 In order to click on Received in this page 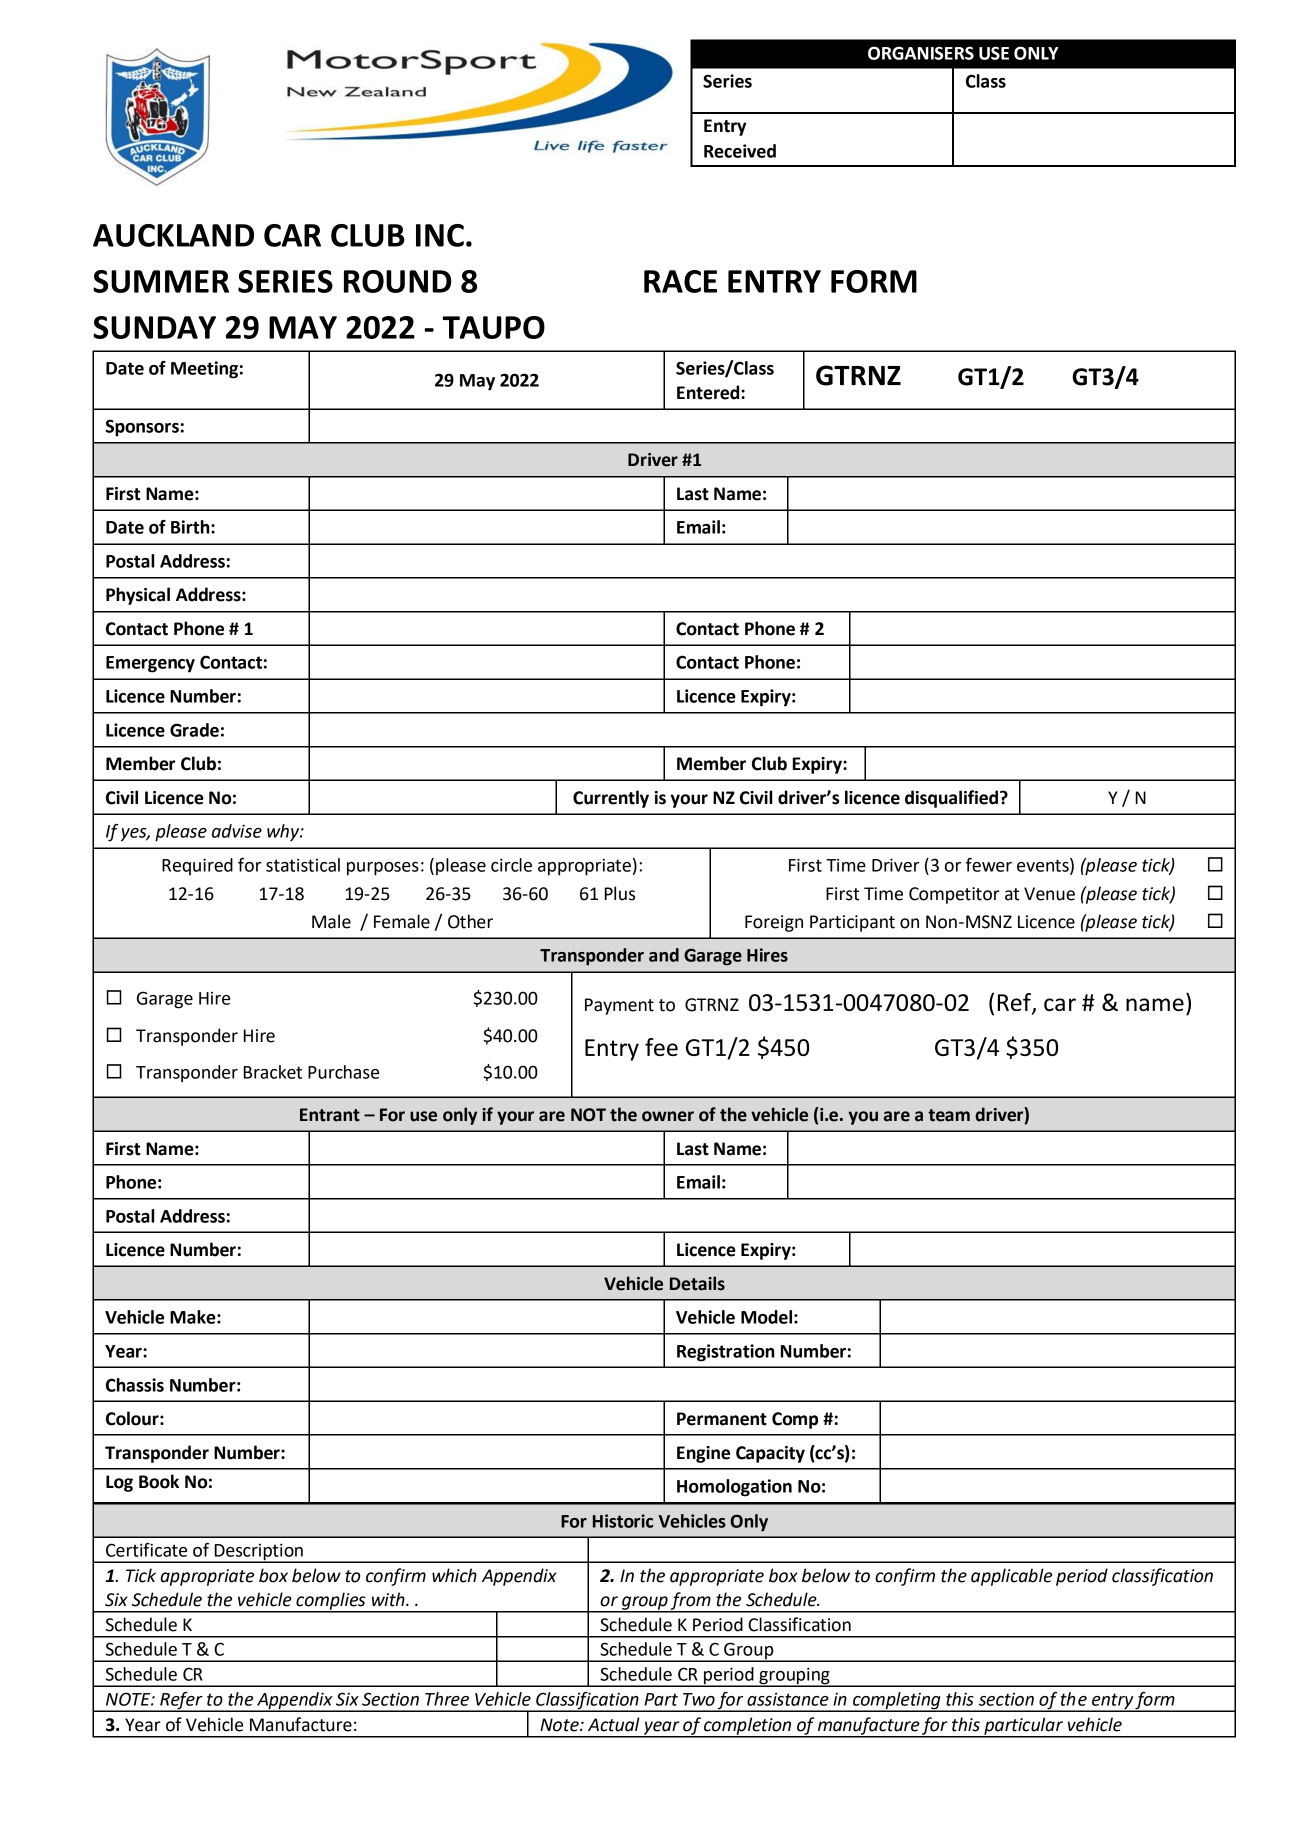, I will do `click(740, 151)`.
